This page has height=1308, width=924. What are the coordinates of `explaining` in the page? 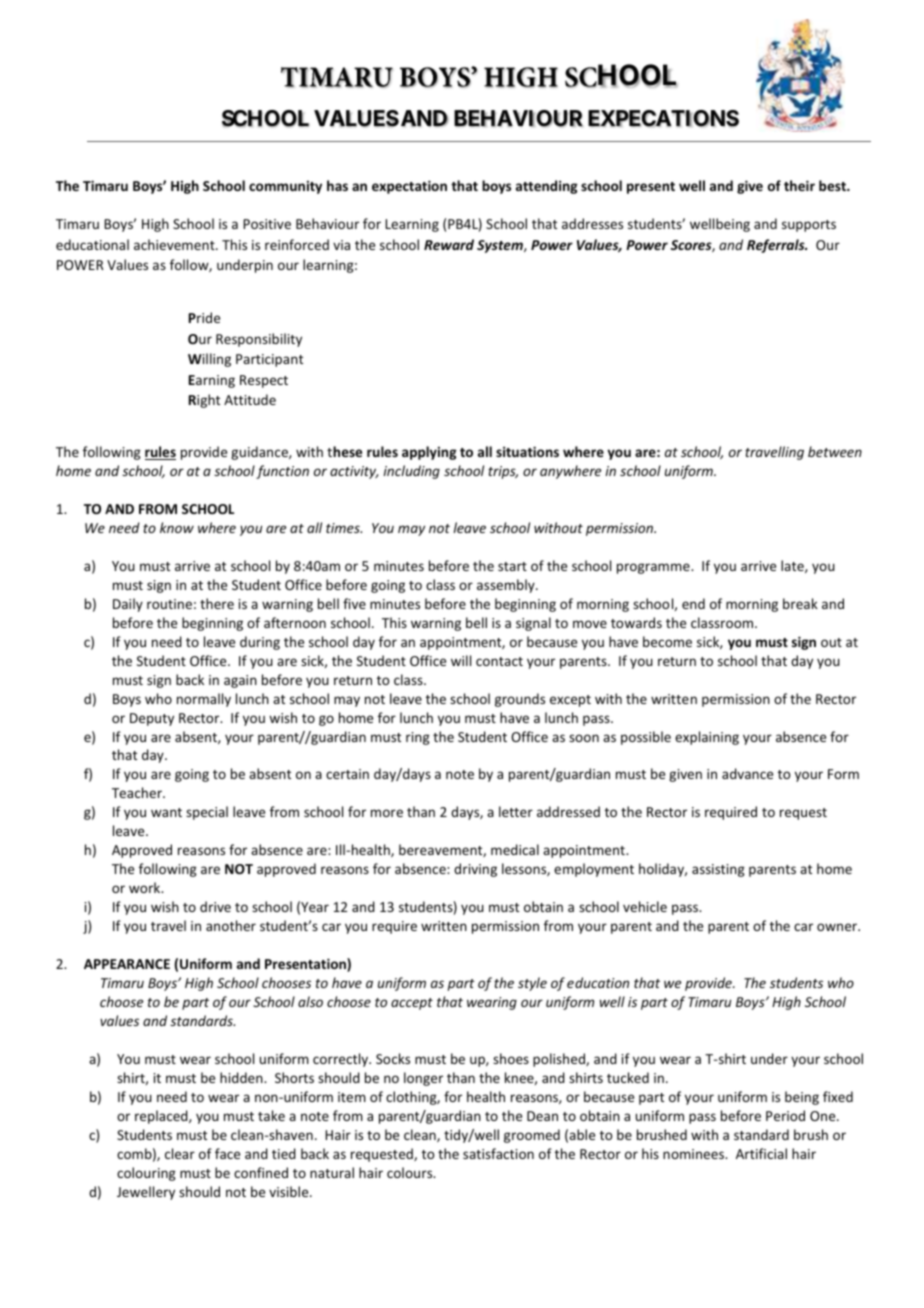 It's located at (707, 738).
